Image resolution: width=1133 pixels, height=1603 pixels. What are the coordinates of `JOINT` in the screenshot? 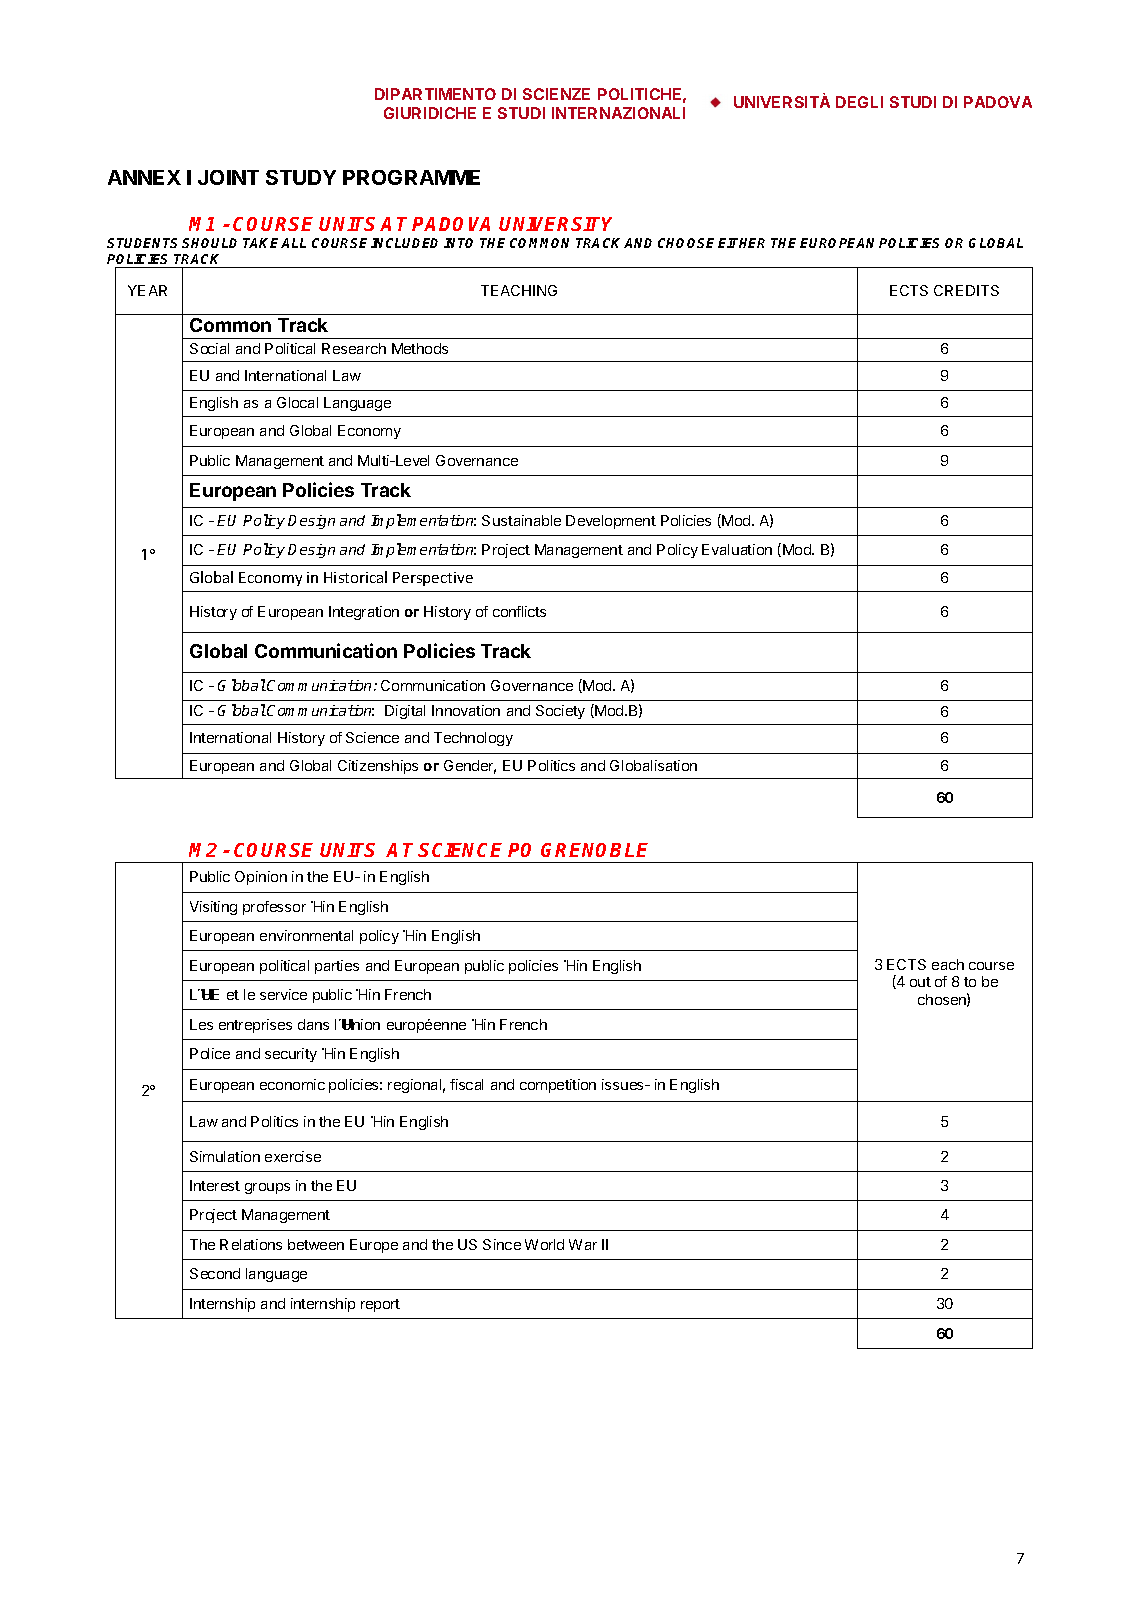 It's located at (228, 177).
